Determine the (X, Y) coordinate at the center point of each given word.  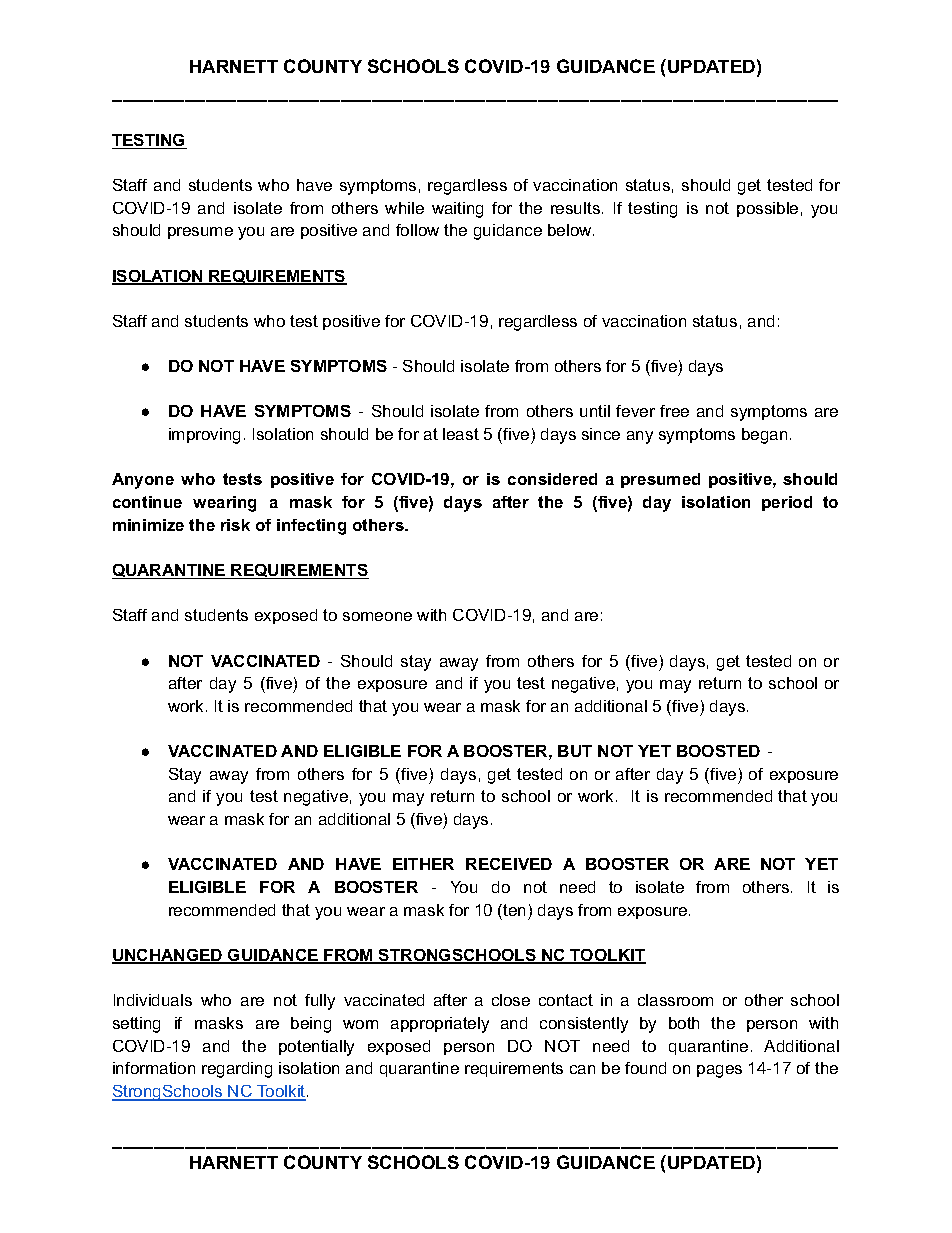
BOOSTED (718, 751)
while (404, 208)
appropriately (440, 1025)
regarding (237, 1070)
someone (377, 616)
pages (719, 1071)
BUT (575, 751)
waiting (457, 210)
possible (767, 209)
